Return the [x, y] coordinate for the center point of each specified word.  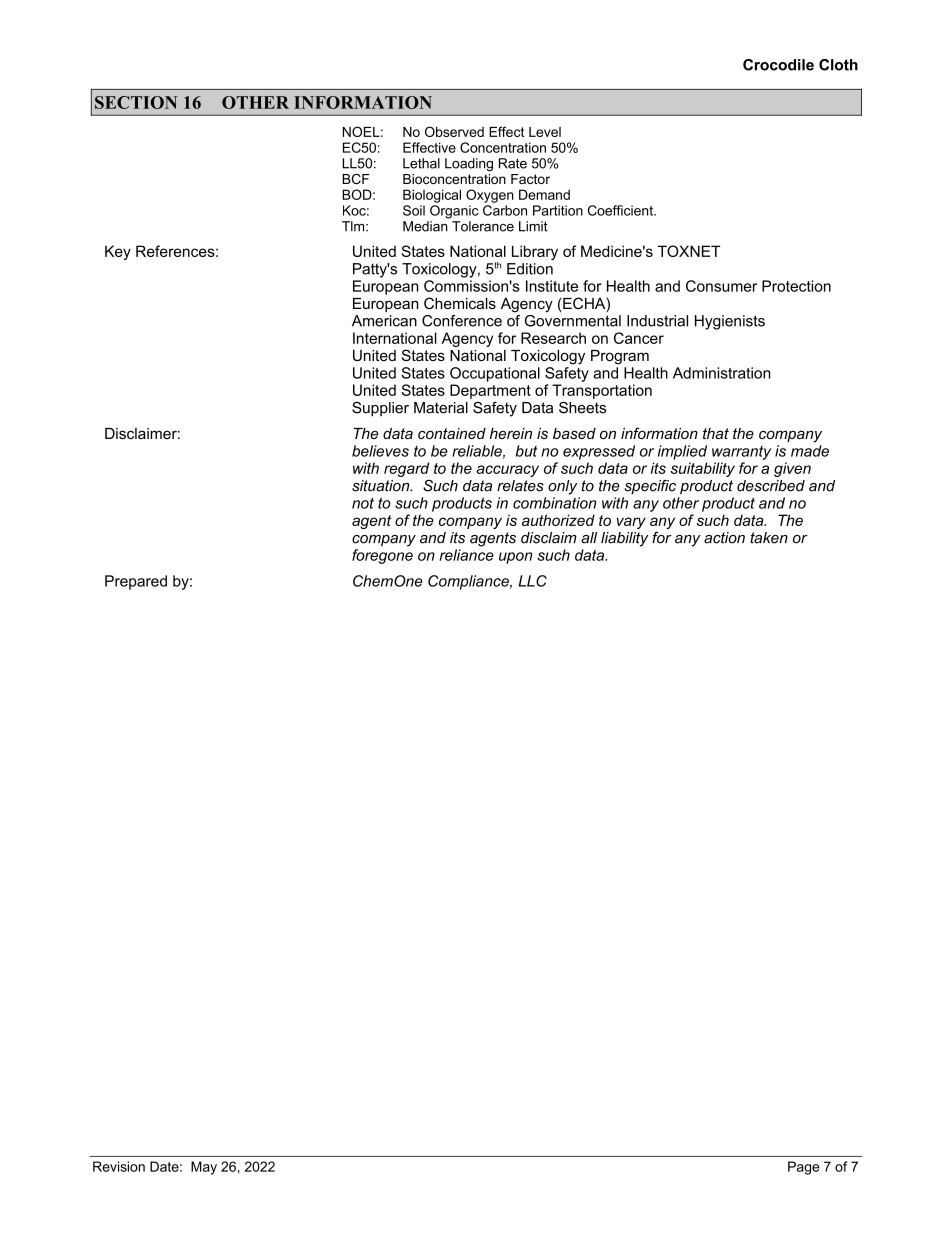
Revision [119, 1166]
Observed [454, 131]
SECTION [136, 102]
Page [803, 1168]
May [204, 1168]
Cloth [838, 65]
